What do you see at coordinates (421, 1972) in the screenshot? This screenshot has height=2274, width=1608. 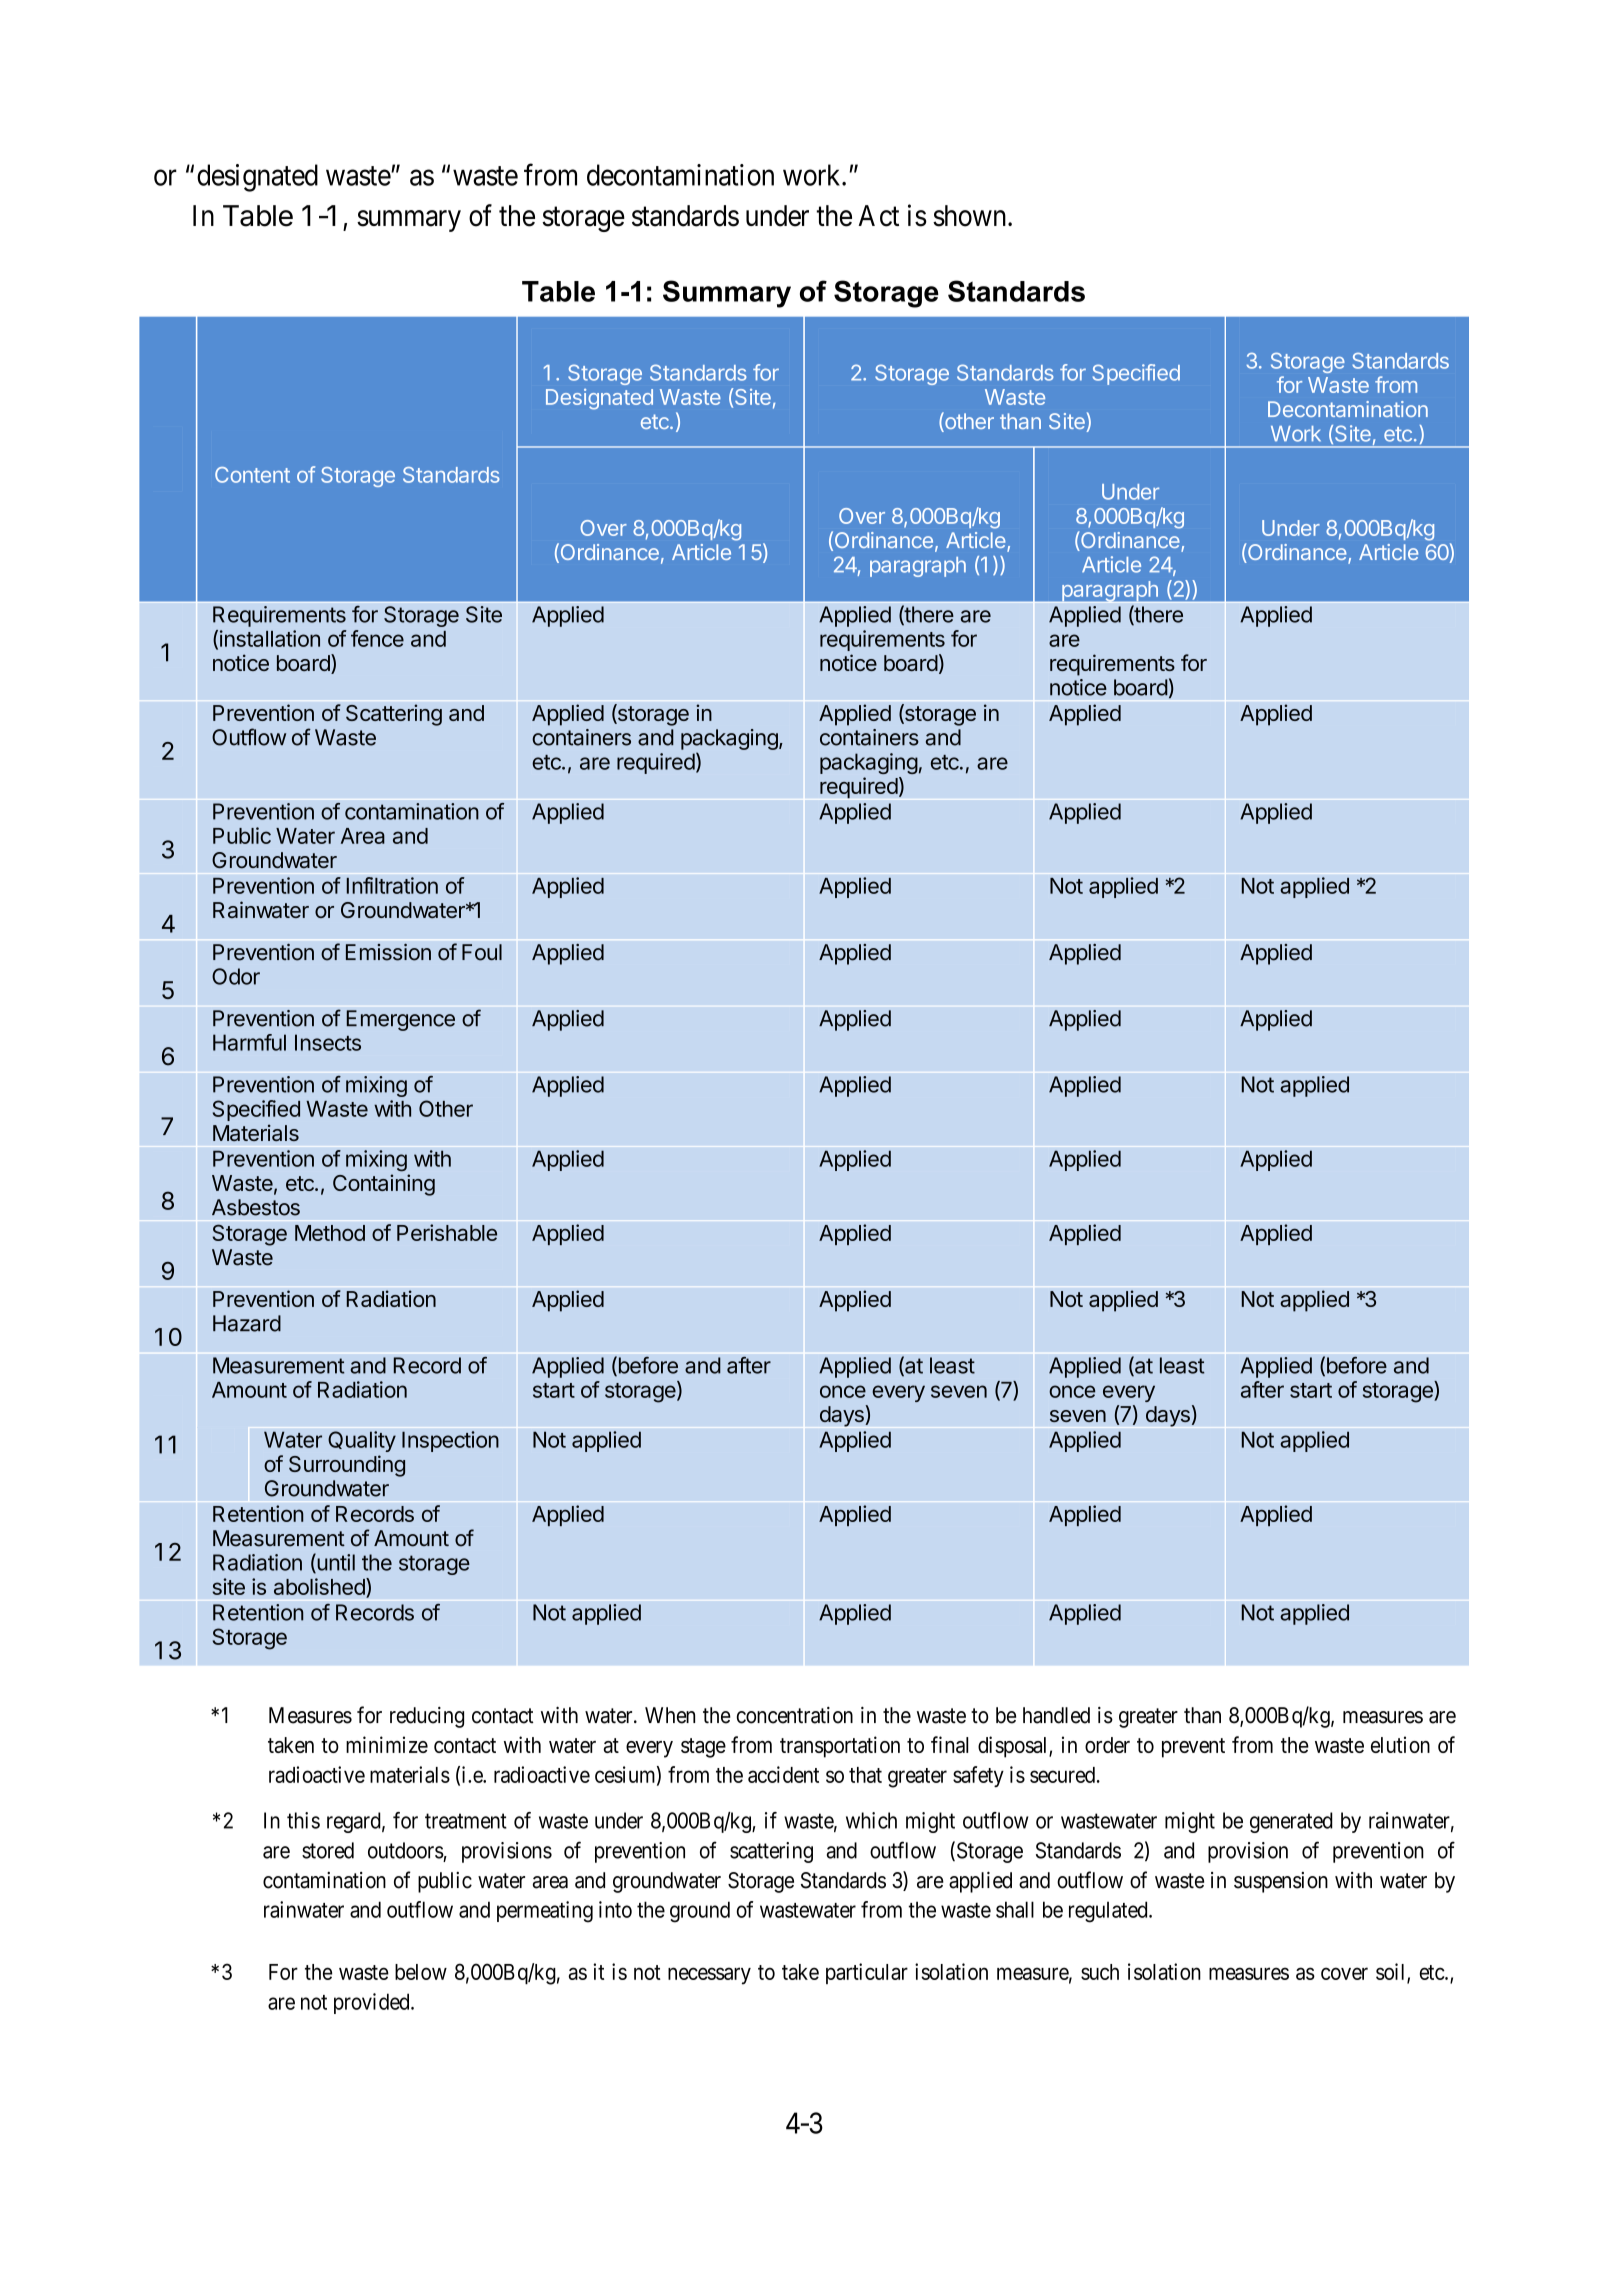 I see `below` at bounding box center [421, 1972].
